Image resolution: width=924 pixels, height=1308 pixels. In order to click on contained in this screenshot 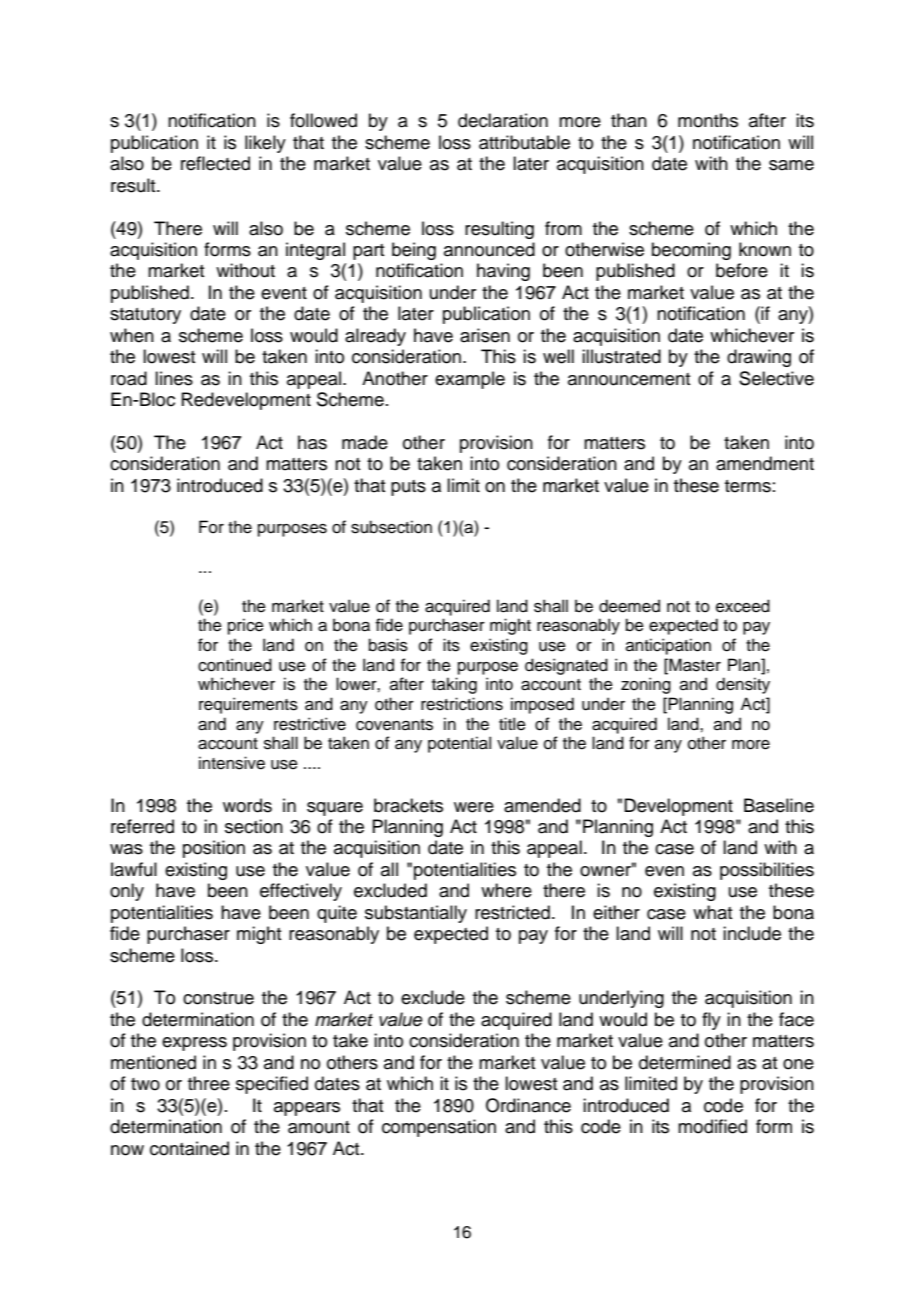, I will do `click(189, 1148)`.
